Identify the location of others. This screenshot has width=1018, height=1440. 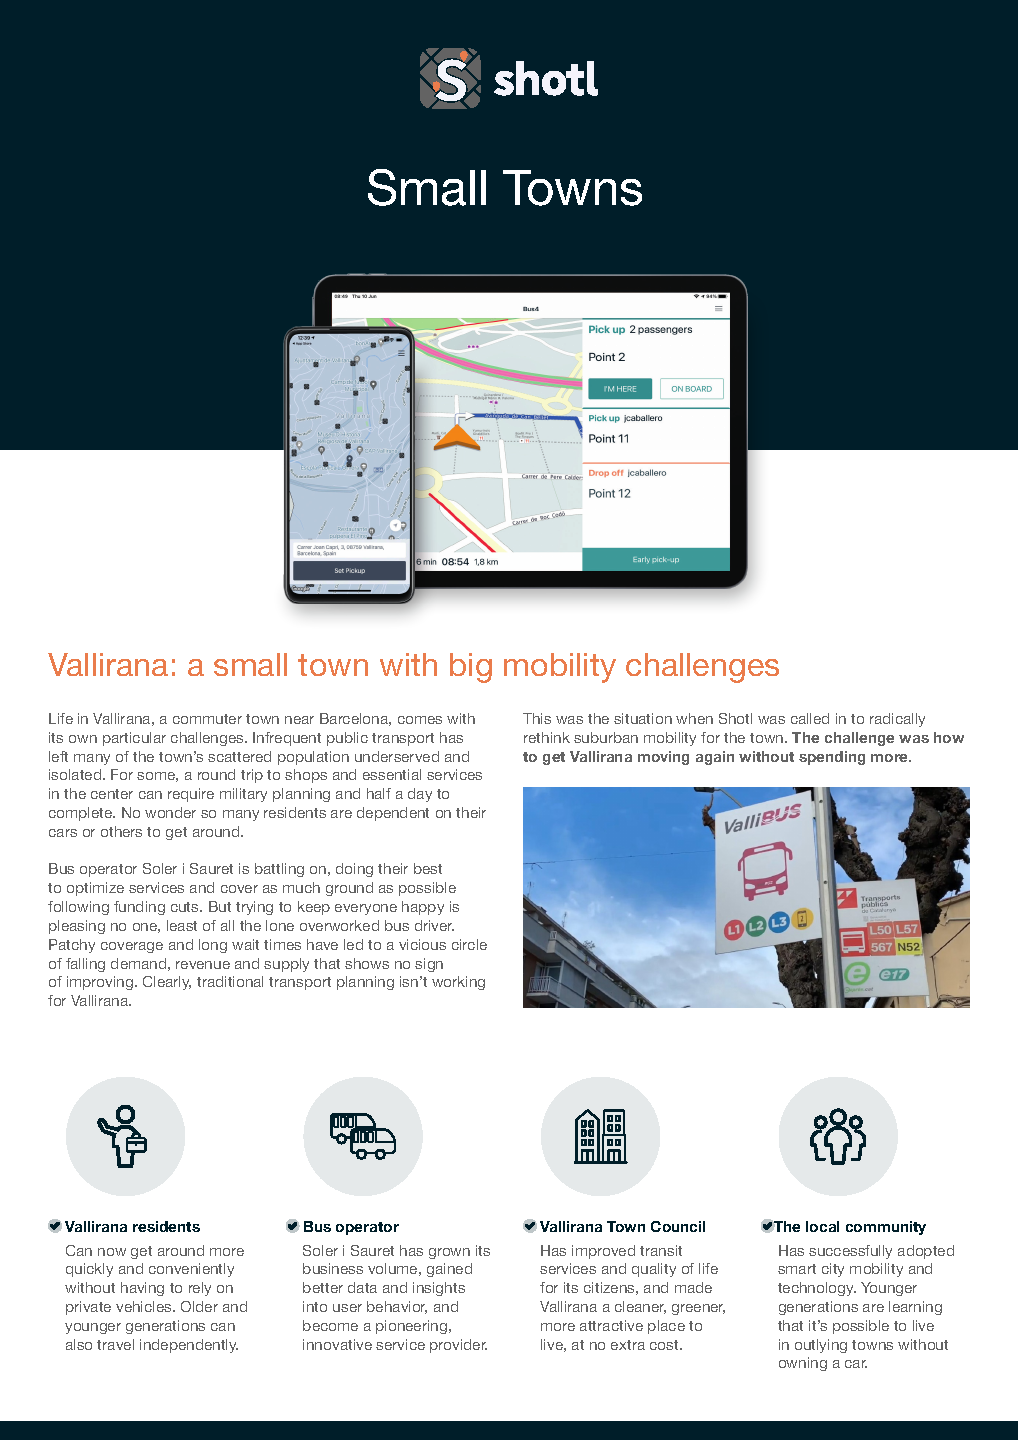
(121, 831).
